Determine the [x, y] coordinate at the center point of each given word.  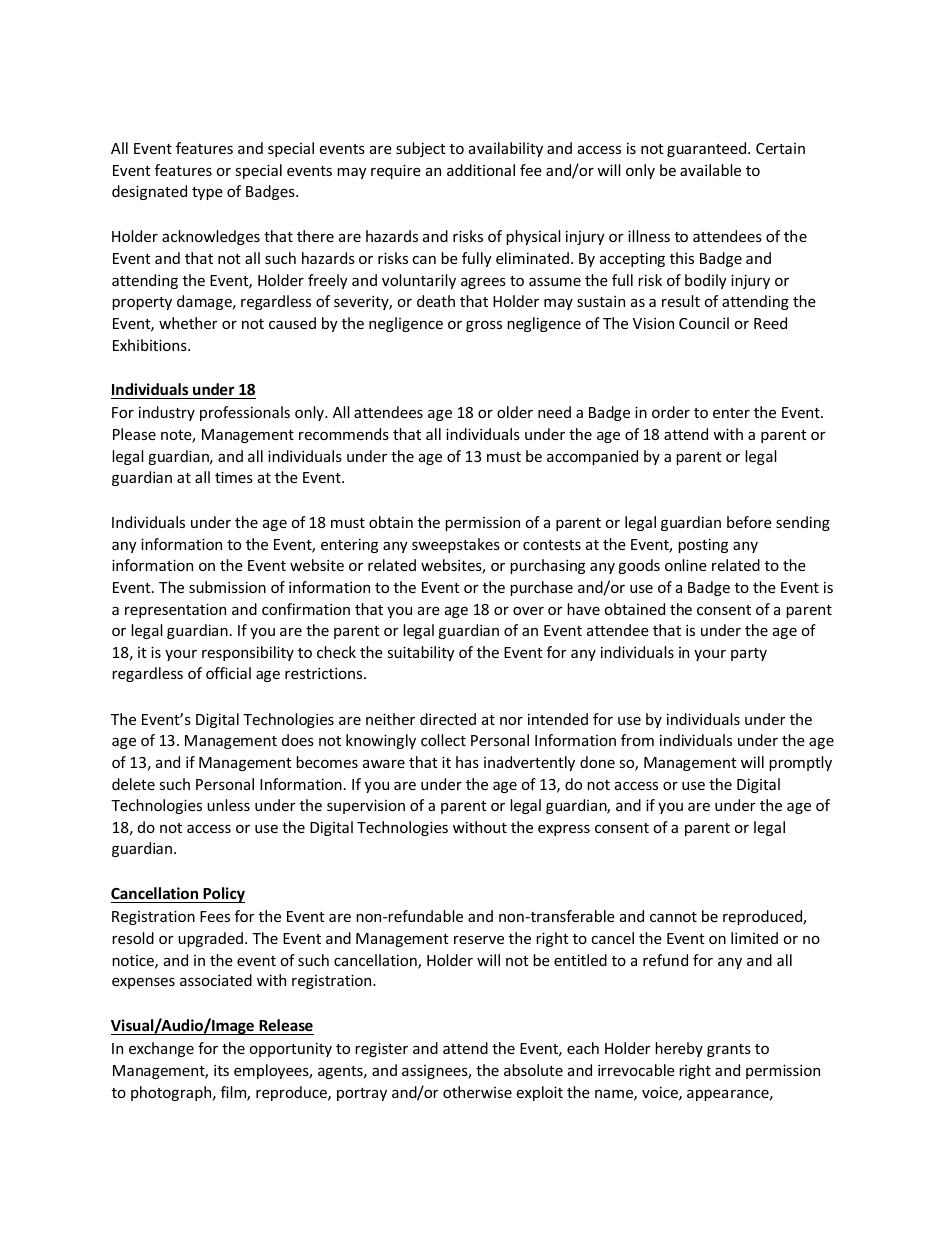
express [564, 830]
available [710, 170]
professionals [245, 413]
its [221, 1070]
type [207, 193]
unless [228, 805]
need [554, 412]
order [671, 412]
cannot [673, 917]
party [749, 654]
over [528, 610]
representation [175, 610]
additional [481, 170]
